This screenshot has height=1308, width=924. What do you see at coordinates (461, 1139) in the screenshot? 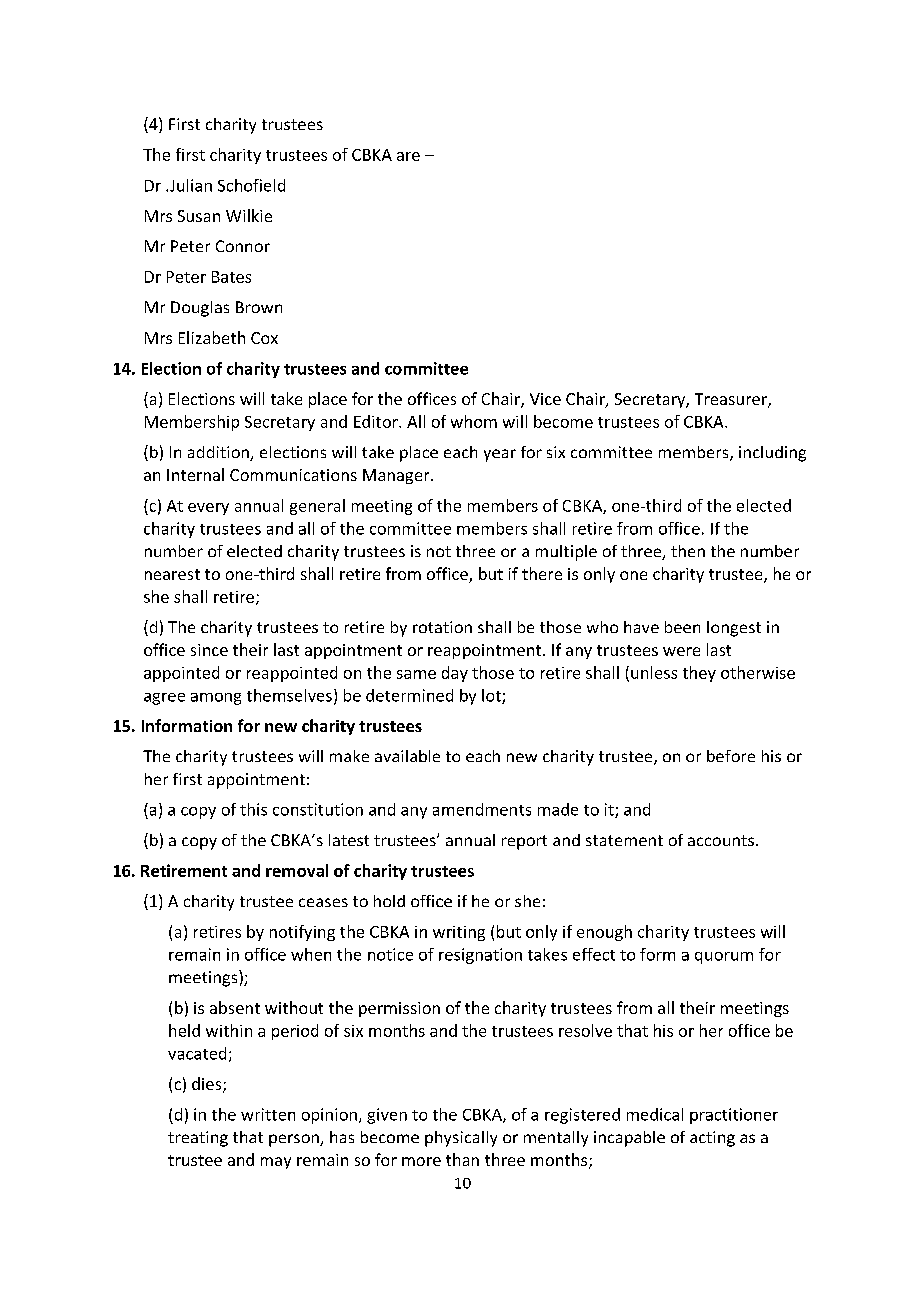
I see `physically` at bounding box center [461, 1139].
